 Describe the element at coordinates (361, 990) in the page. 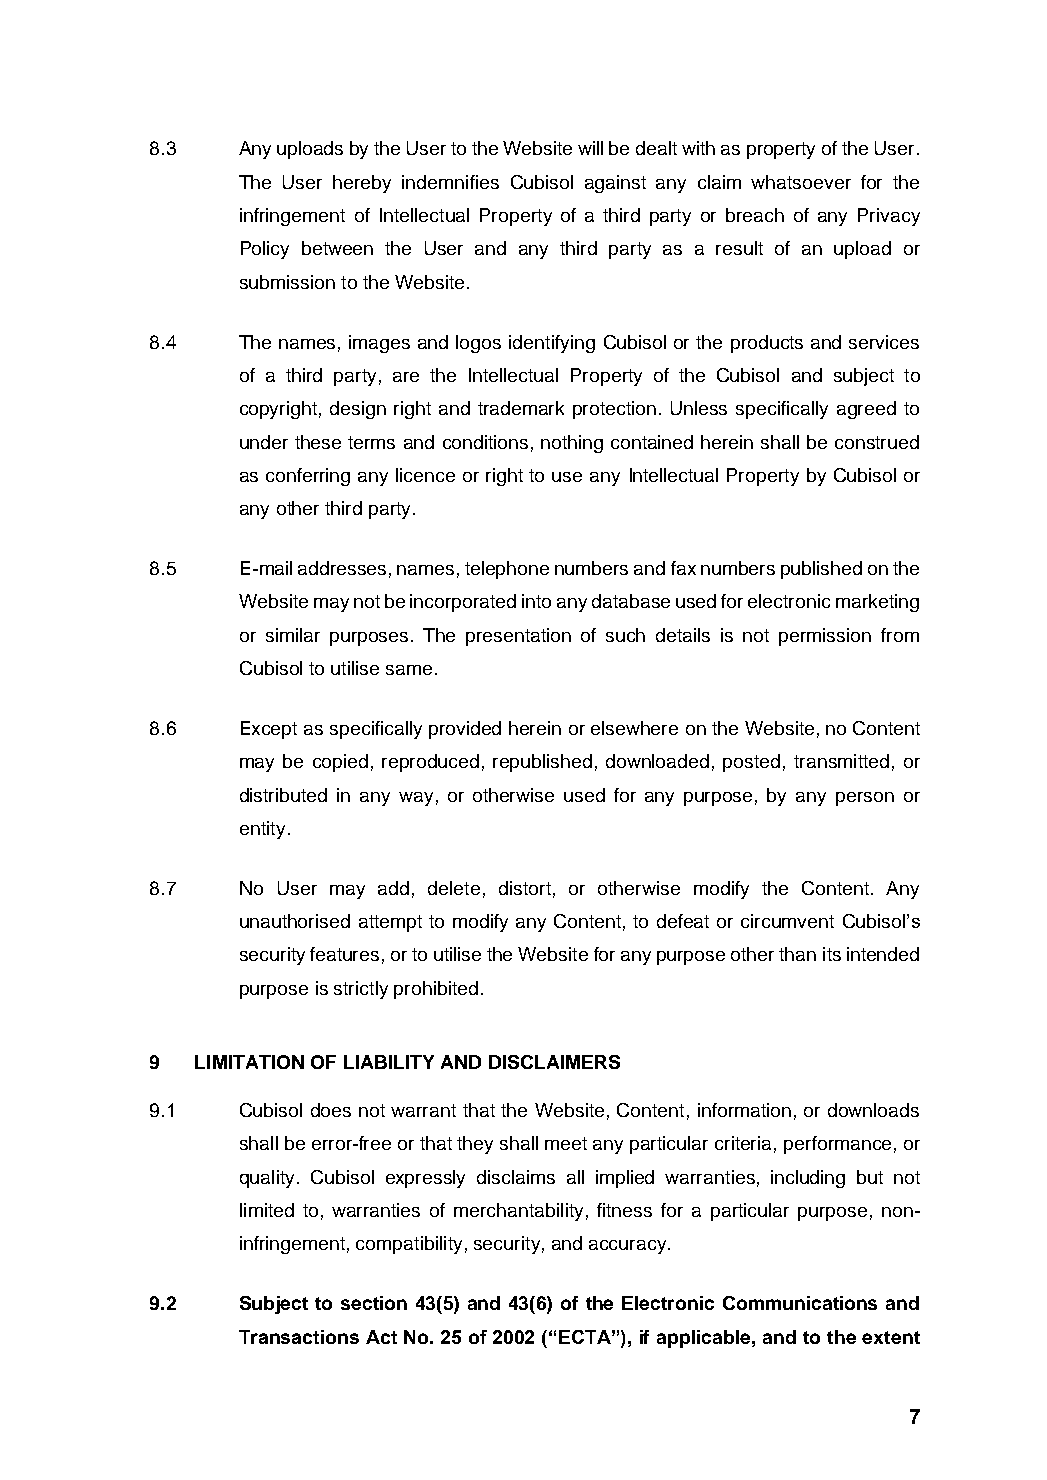

I see `strictly` at that location.
